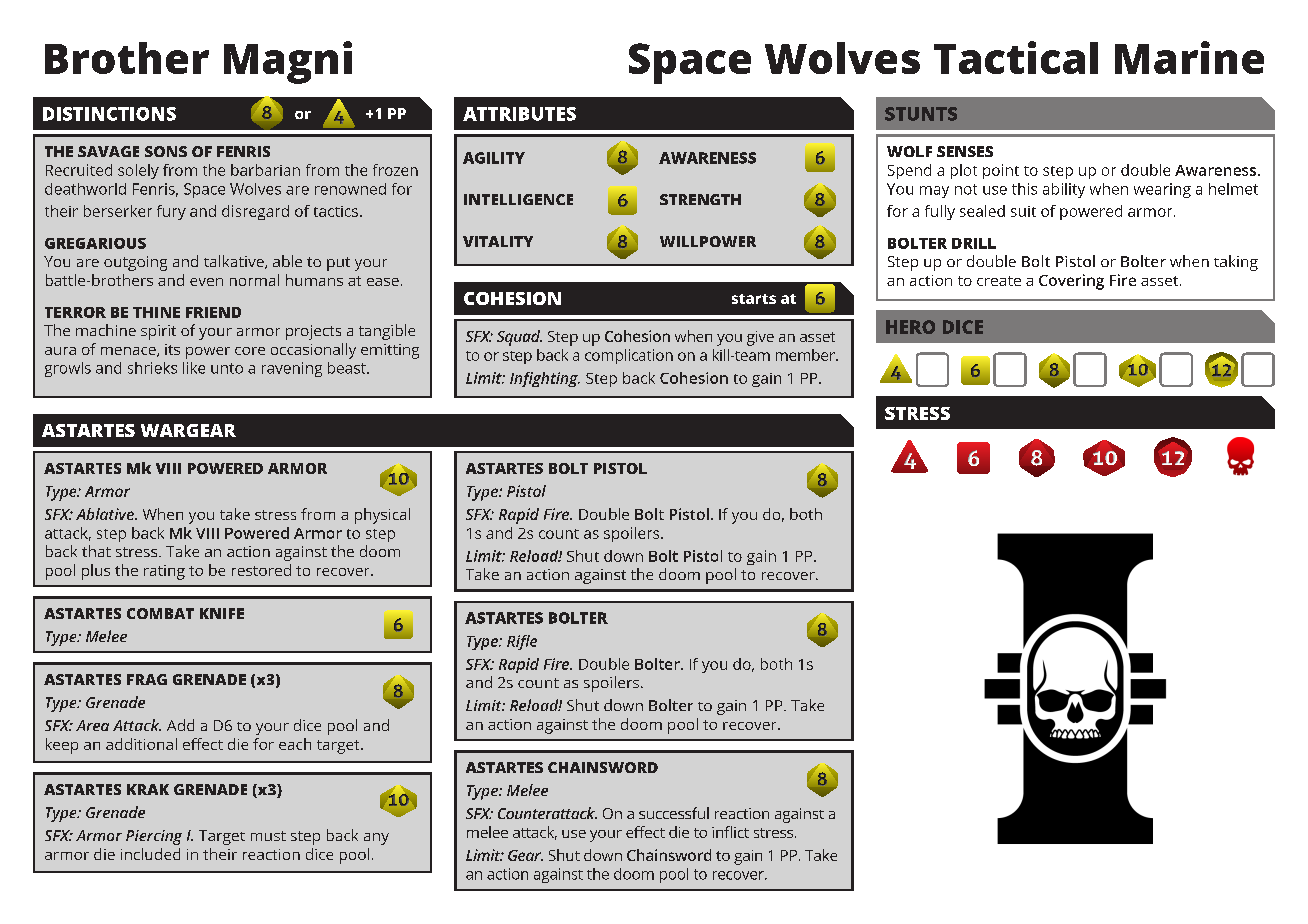 The height and width of the document is (924, 1308). Describe the element at coordinates (806, 355) in the document. I see `member` at that location.
